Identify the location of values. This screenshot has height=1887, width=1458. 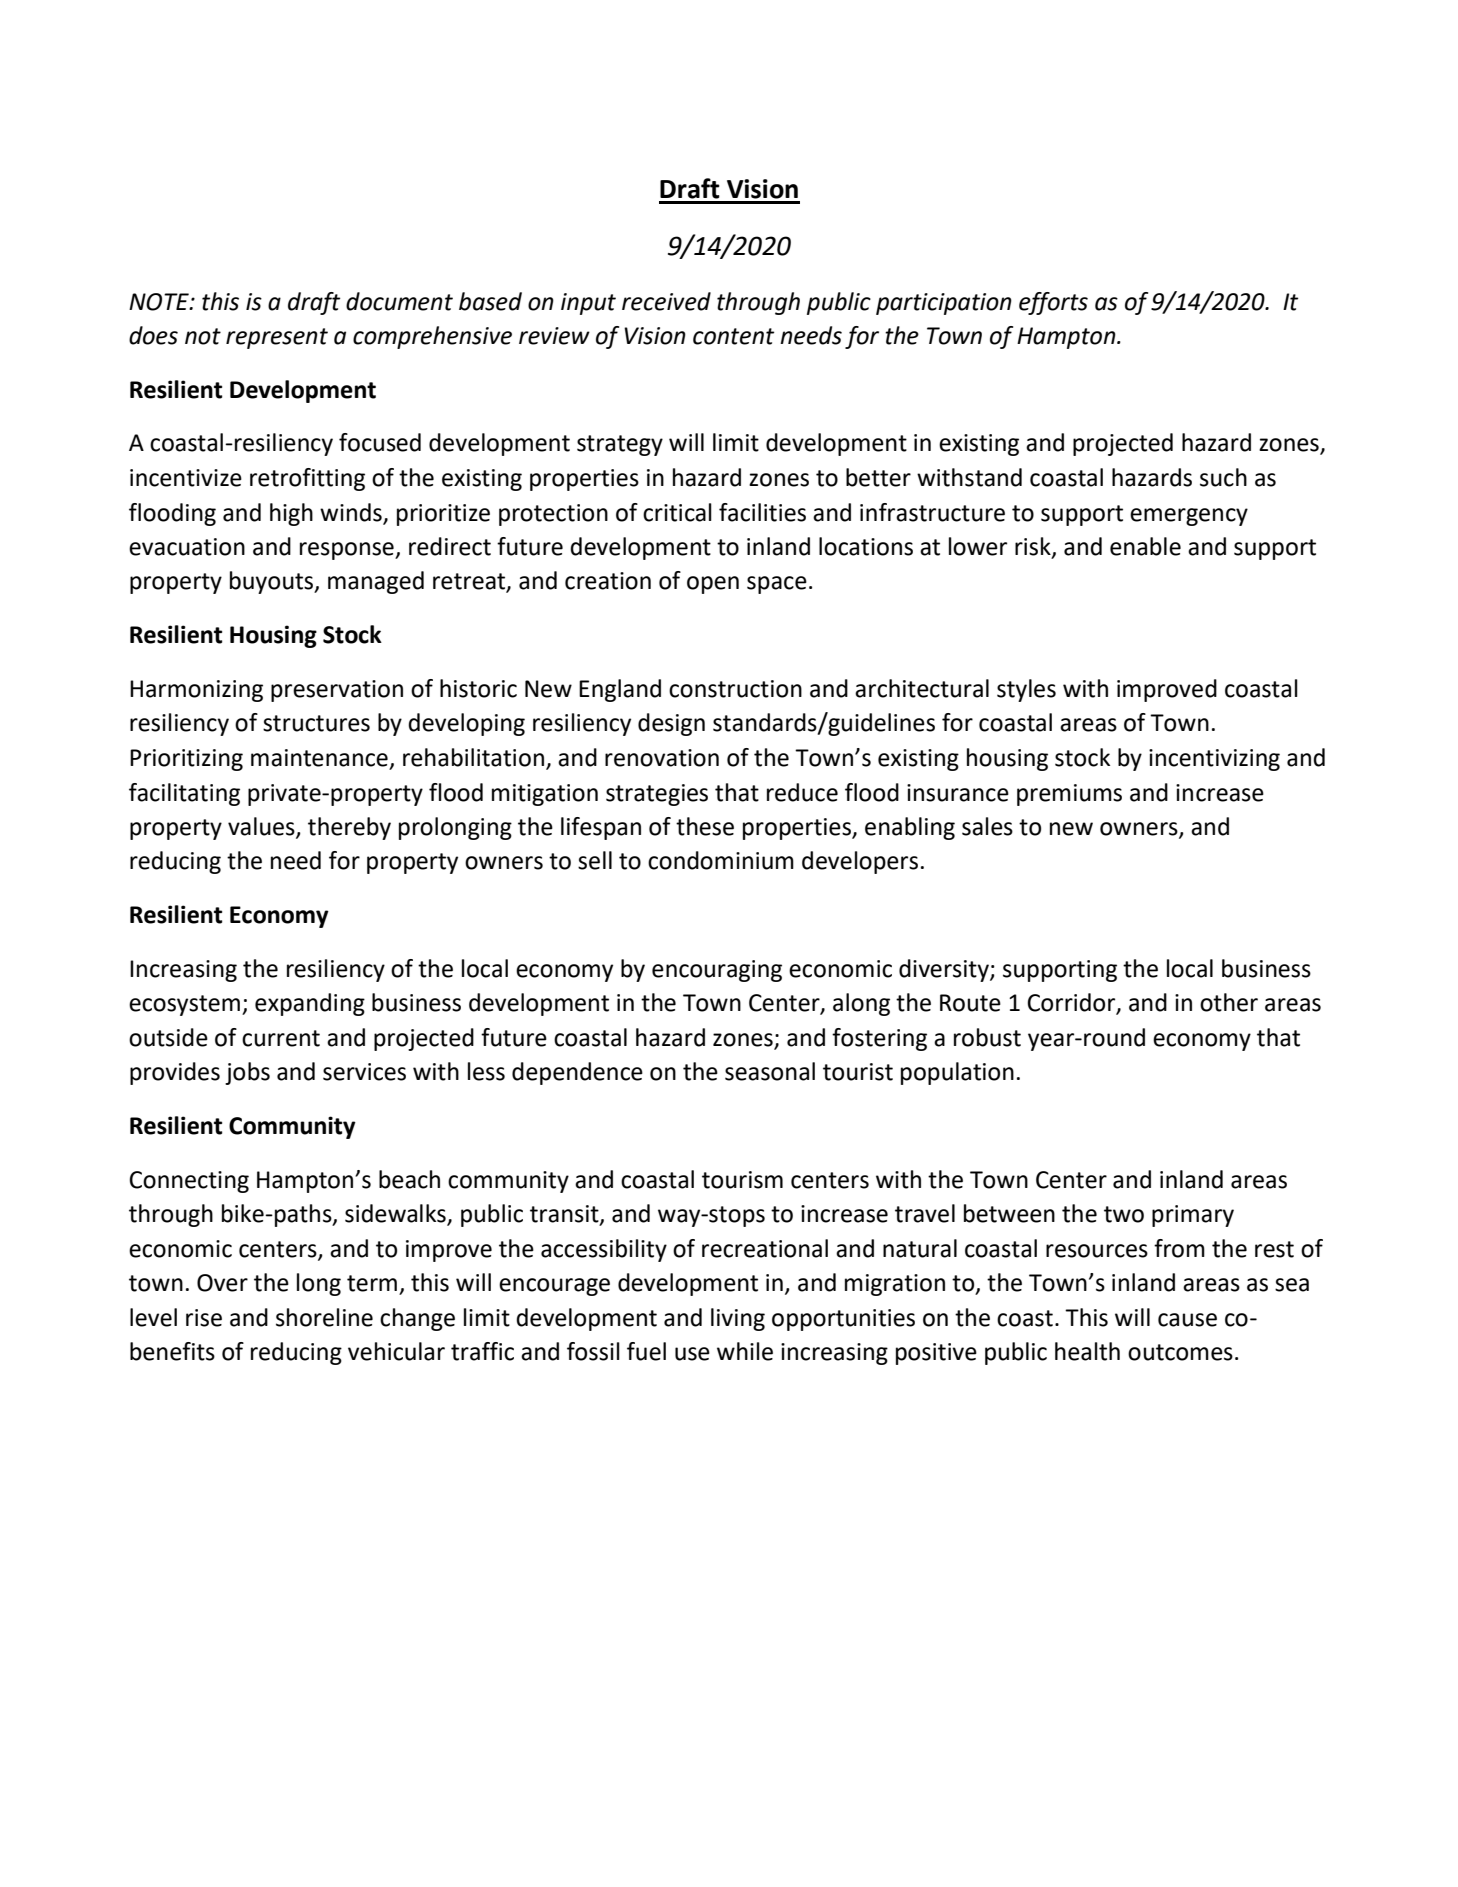
(262, 827).
